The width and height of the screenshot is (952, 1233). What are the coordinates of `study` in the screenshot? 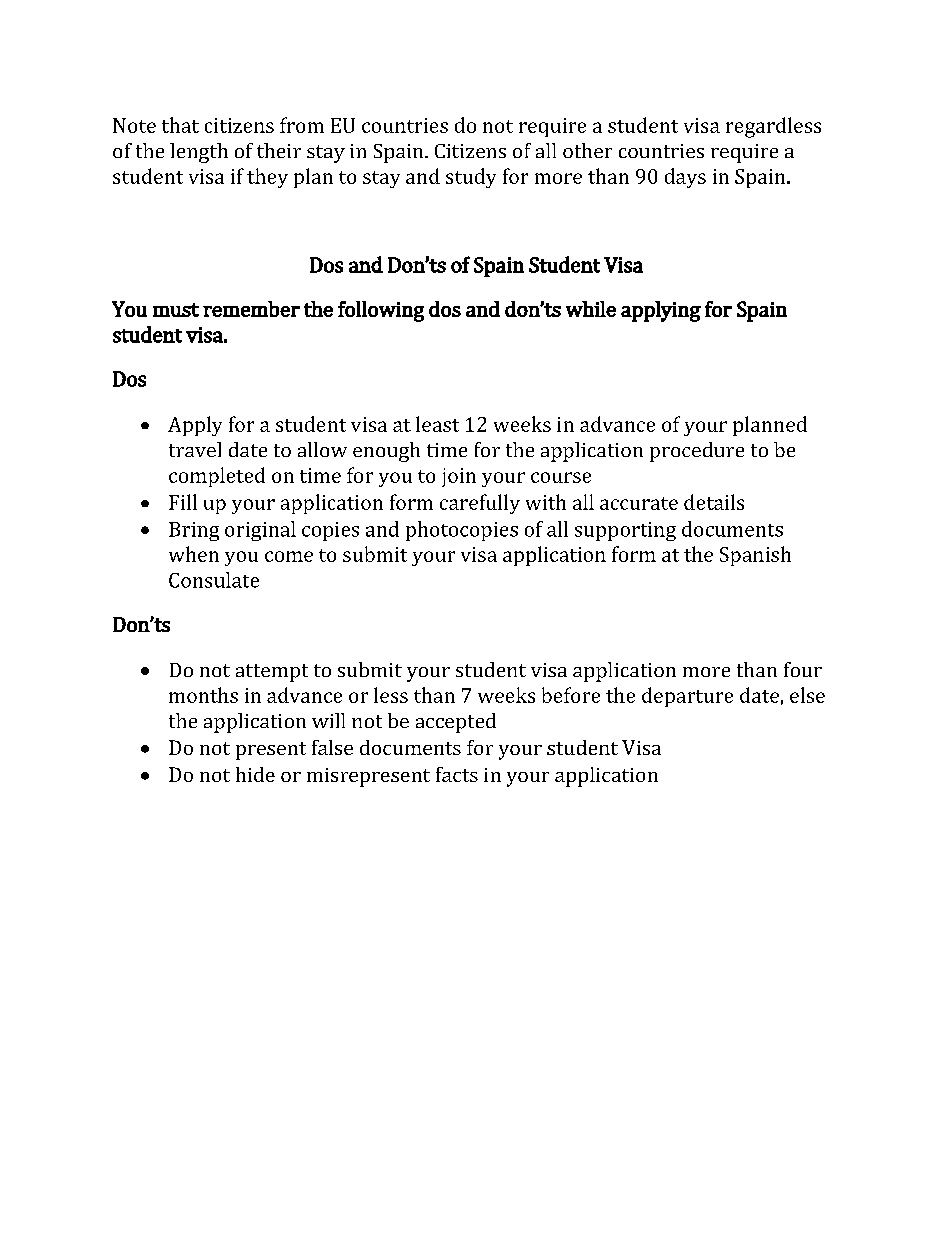 It's located at (471, 178).
